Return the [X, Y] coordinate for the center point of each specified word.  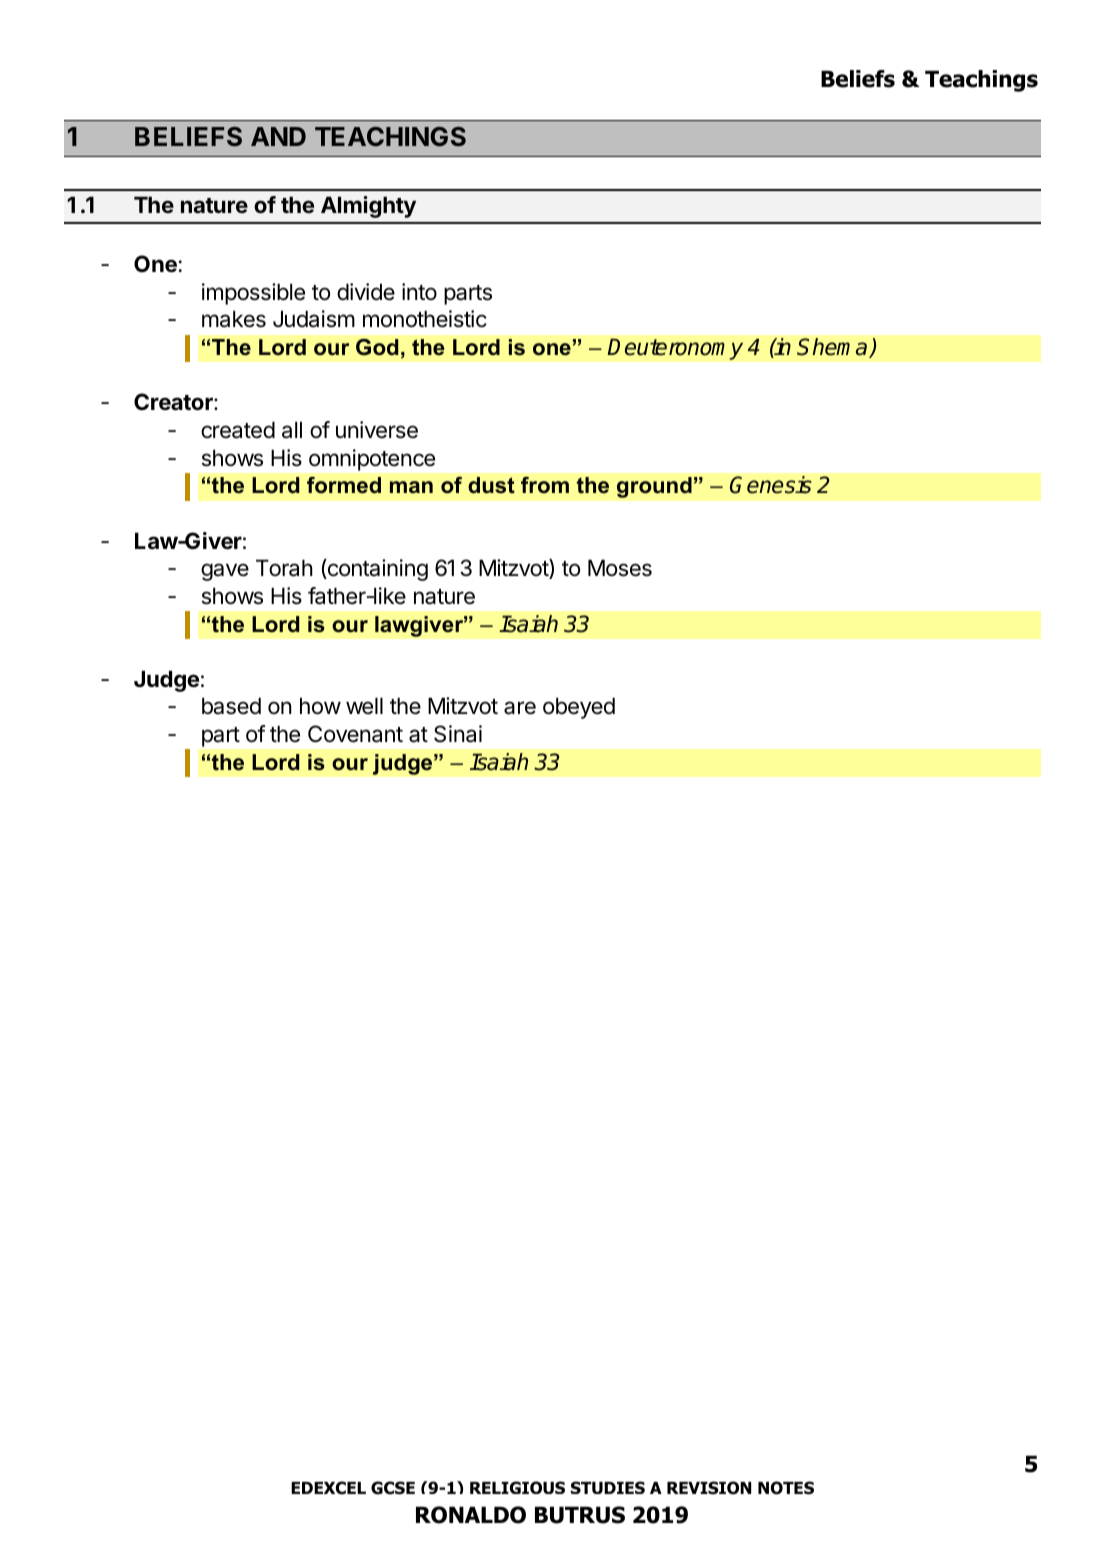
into [419, 291]
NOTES [786, 1488]
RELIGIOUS [517, 1487]
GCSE [393, 1488]
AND [278, 136]
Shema [833, 348]
